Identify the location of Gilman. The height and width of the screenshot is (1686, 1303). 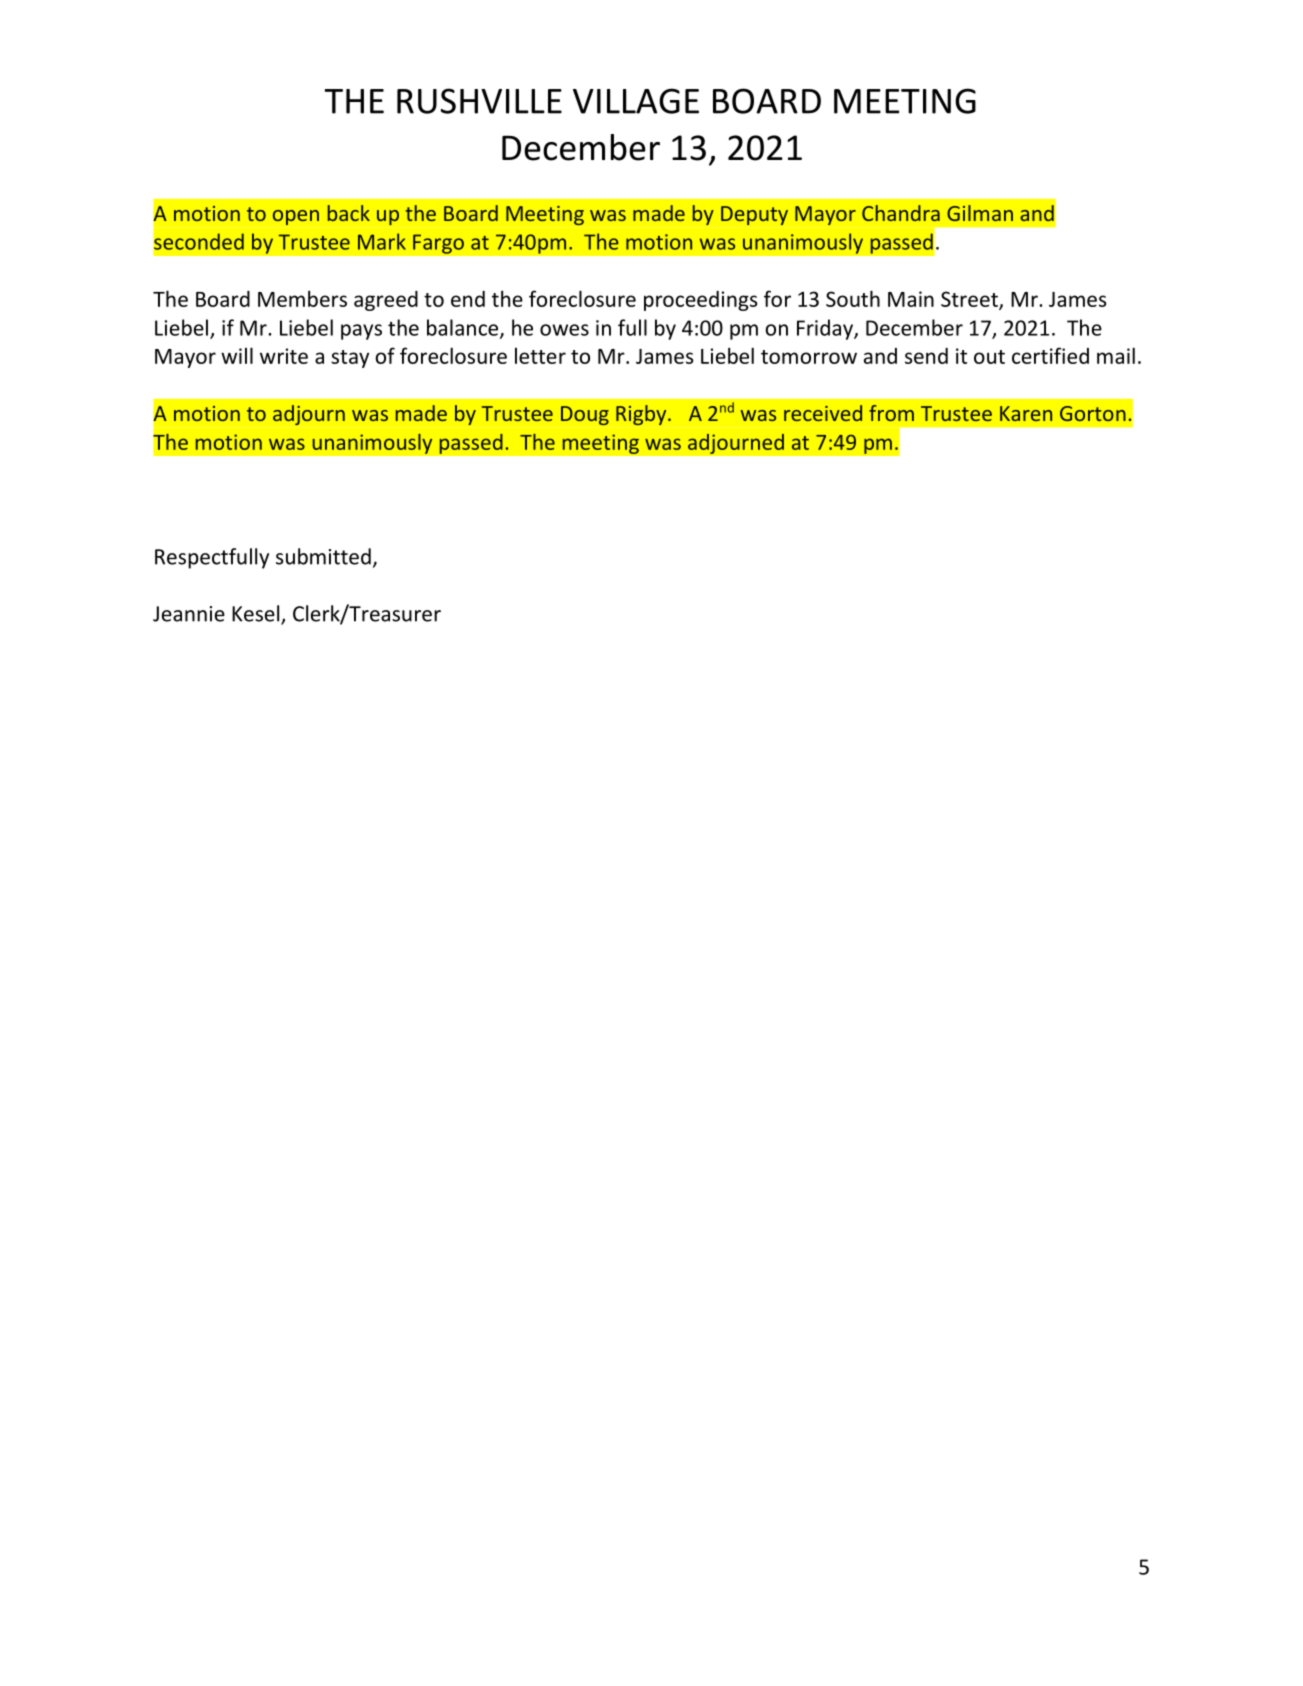
(980, 213).
